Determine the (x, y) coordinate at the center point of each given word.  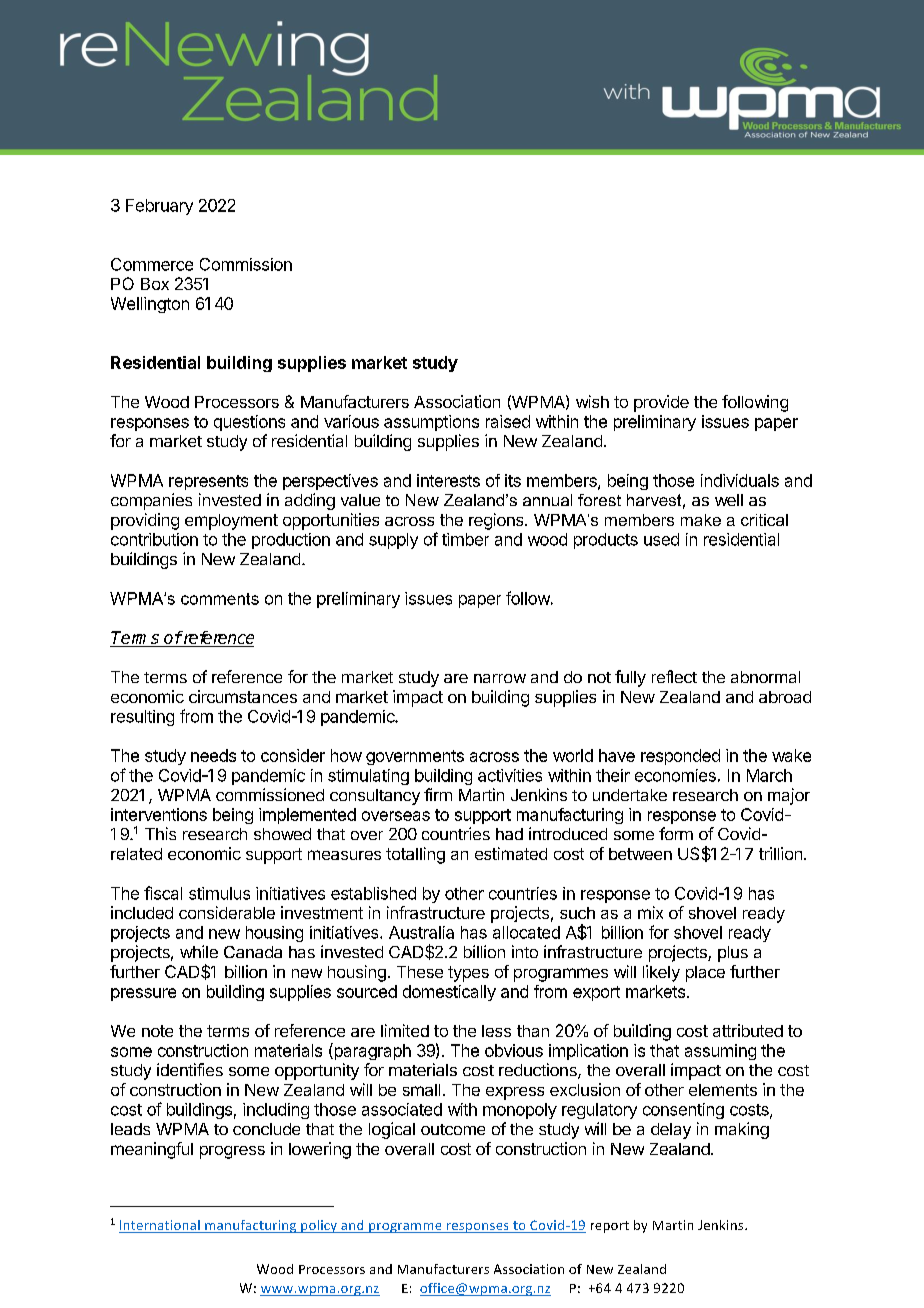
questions (249, 423)
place (705, 974)
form (676, 833)
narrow (500, 678)
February (159, 207)
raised (508, 421)
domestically (449, 993)
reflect (674, 676)
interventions (159, 814)
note (157, 1031)
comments (220, 599)
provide (661, 403)
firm (438, 794)
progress (232, 1152)
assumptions (431, 423)
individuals (740, 480)
